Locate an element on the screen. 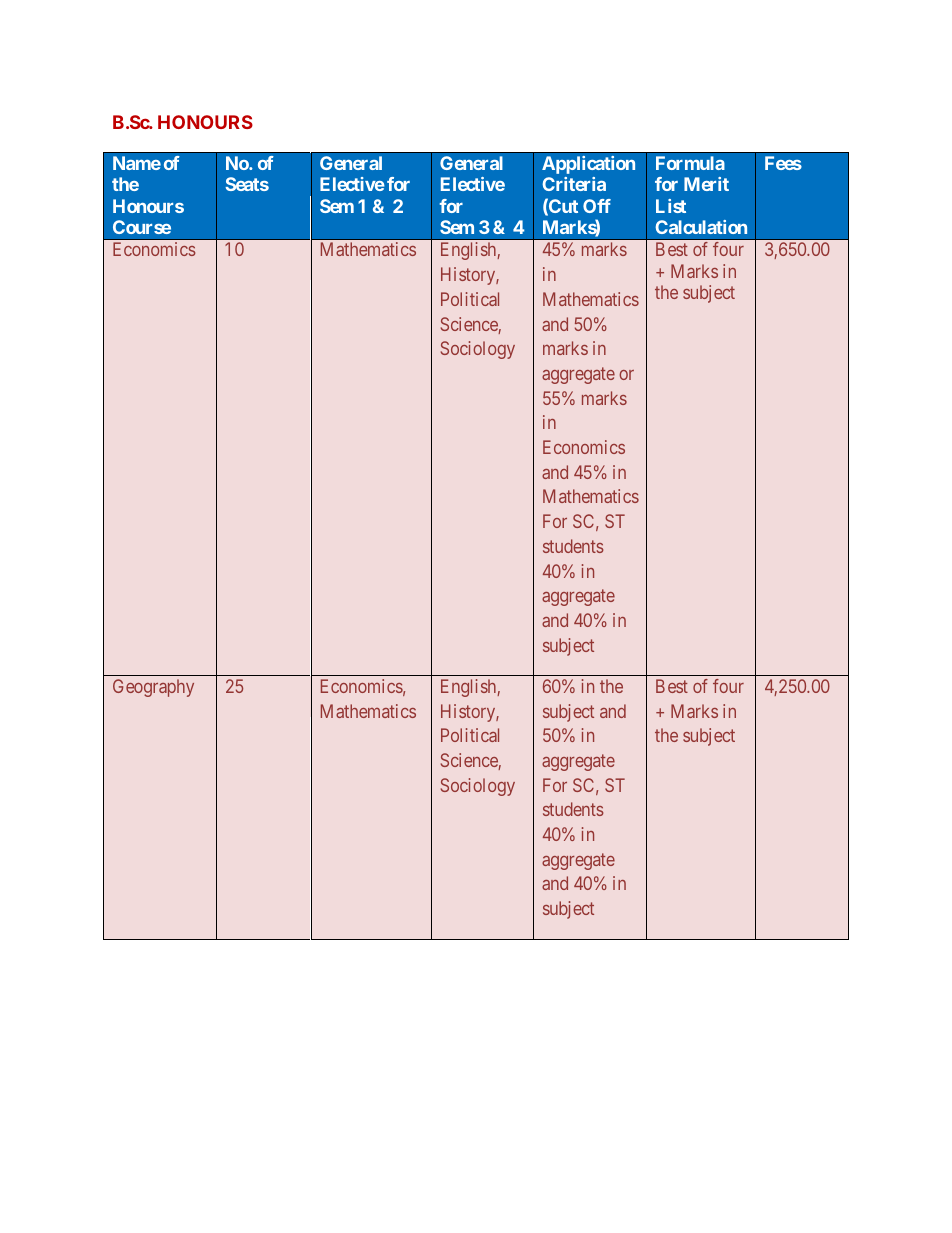  Application is located at coordinates (588, 165).
